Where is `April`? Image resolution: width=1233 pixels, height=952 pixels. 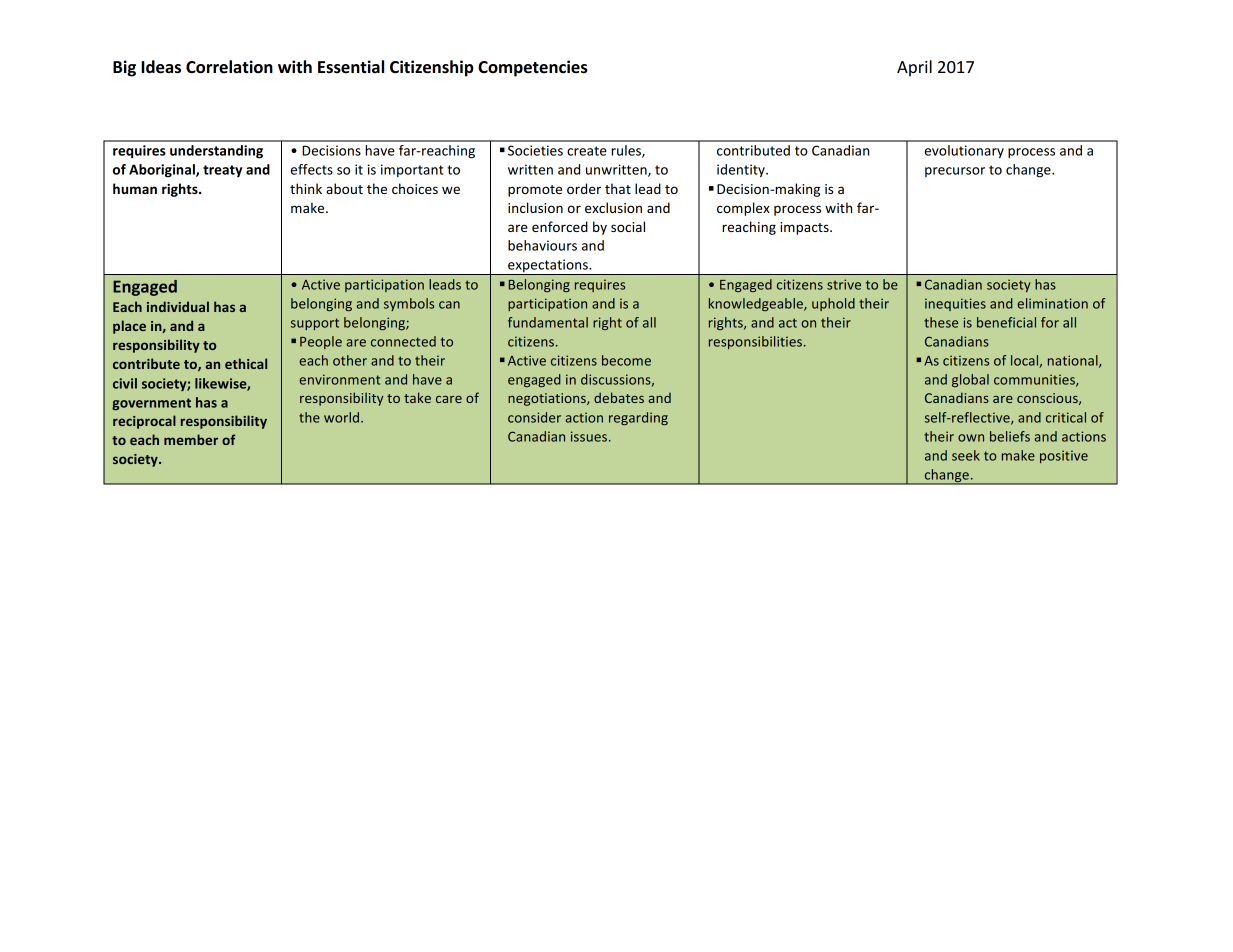 April is located at coordinates (914, 68).
